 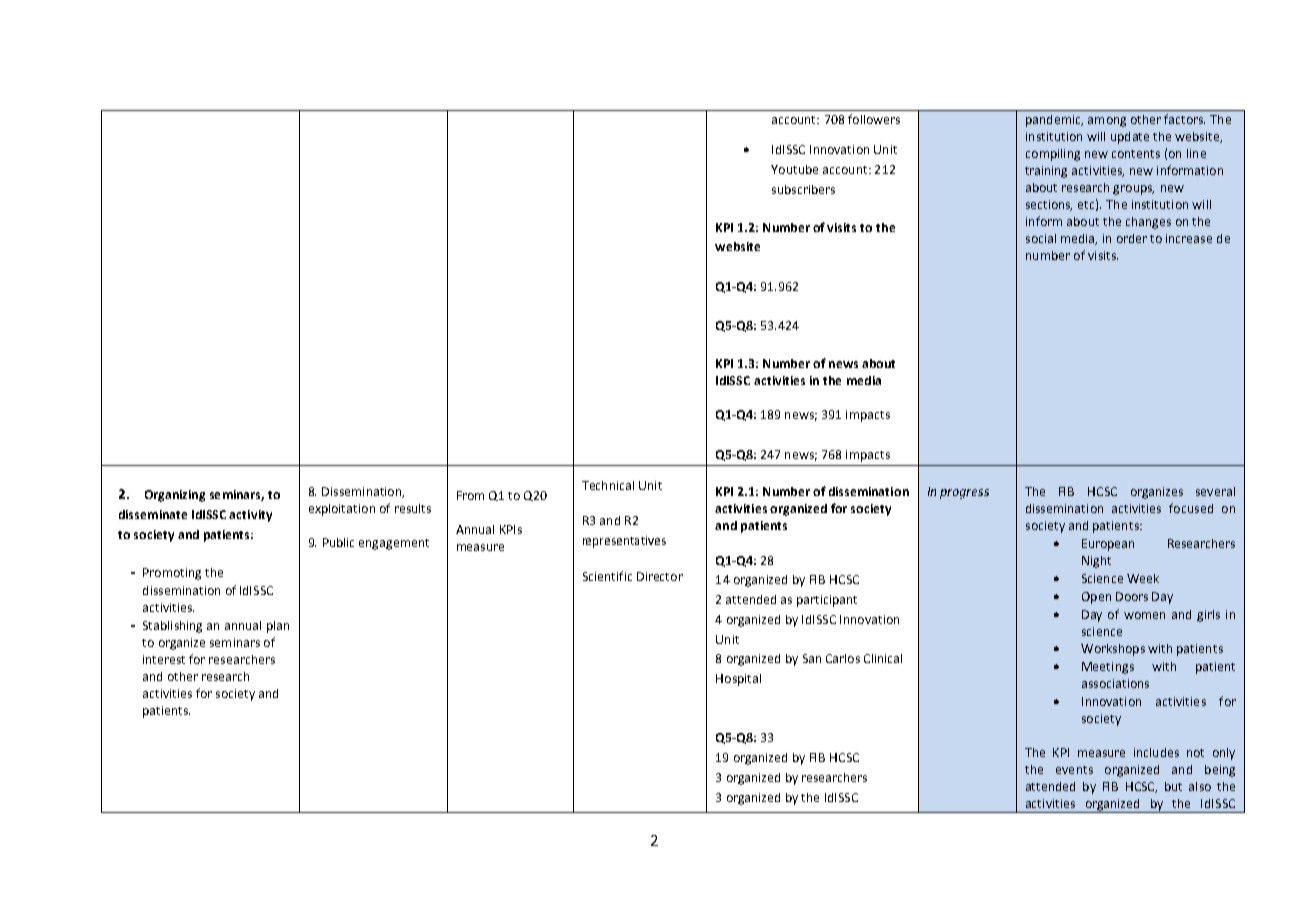 I want to click on interest, so click(x=164, y=659).
